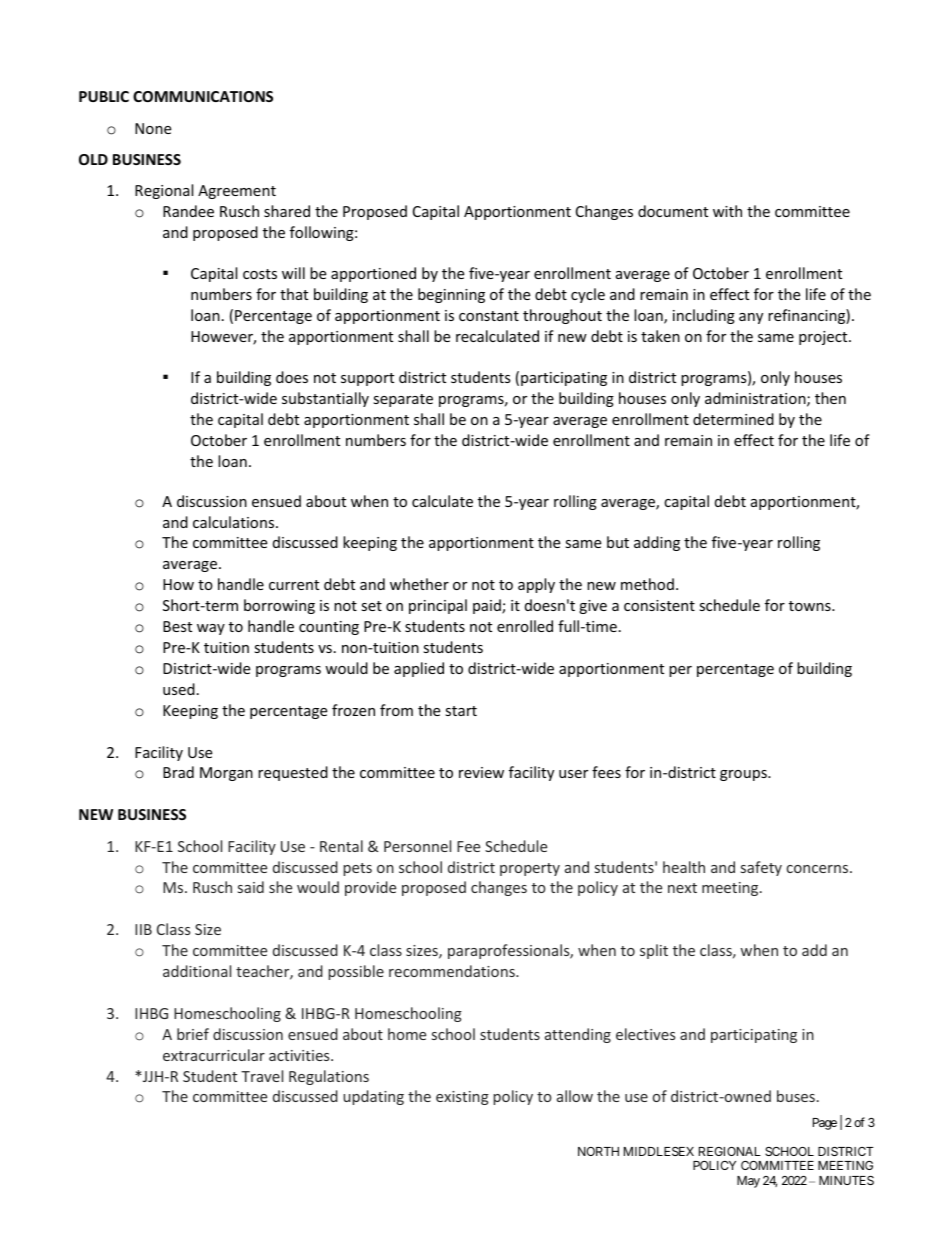  What do you see at coordinates (761, 868) in the image?
I see `safety` at bounding box center [761, 868].
